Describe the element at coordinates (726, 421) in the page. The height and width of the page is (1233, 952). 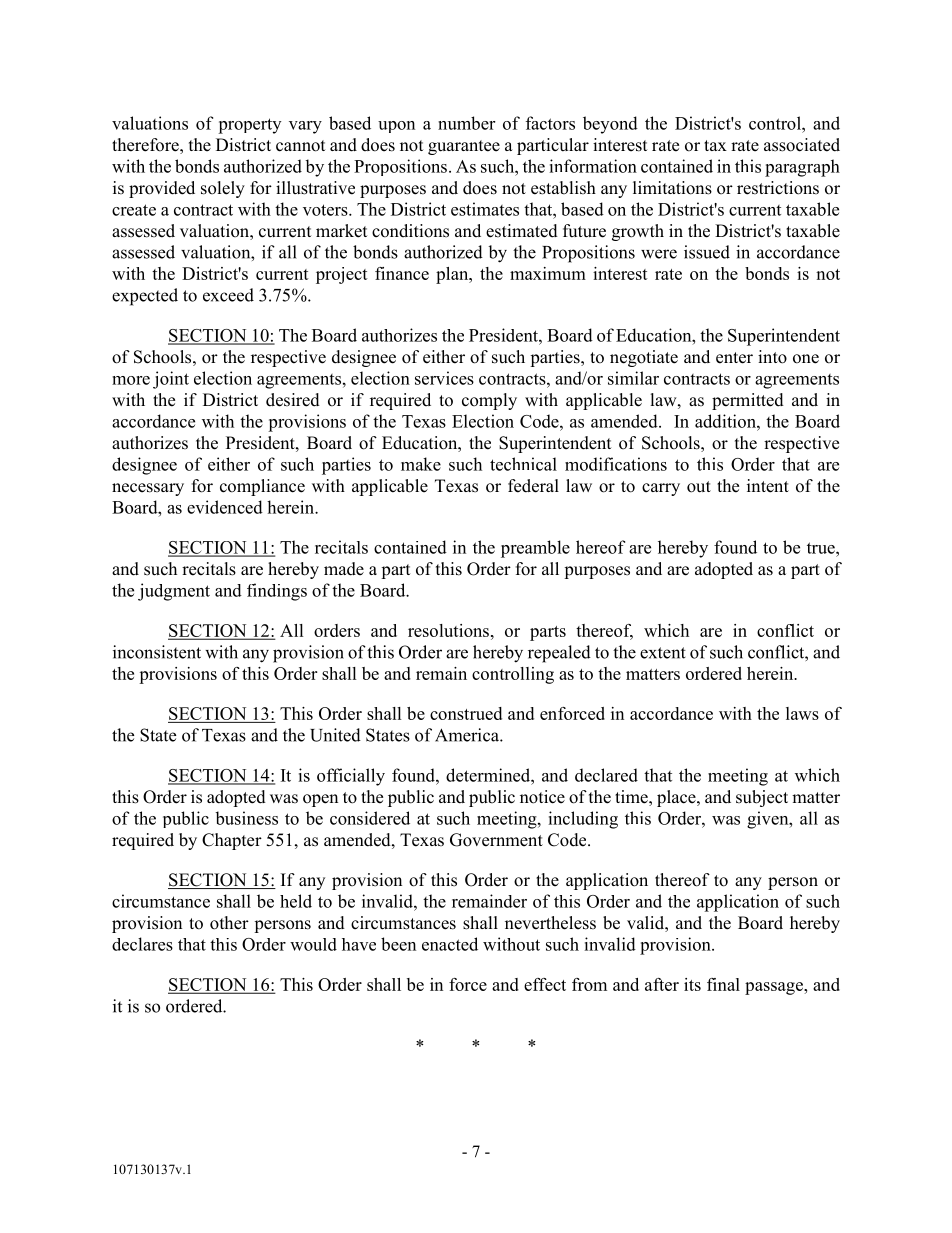
I see `addition` at that location.
